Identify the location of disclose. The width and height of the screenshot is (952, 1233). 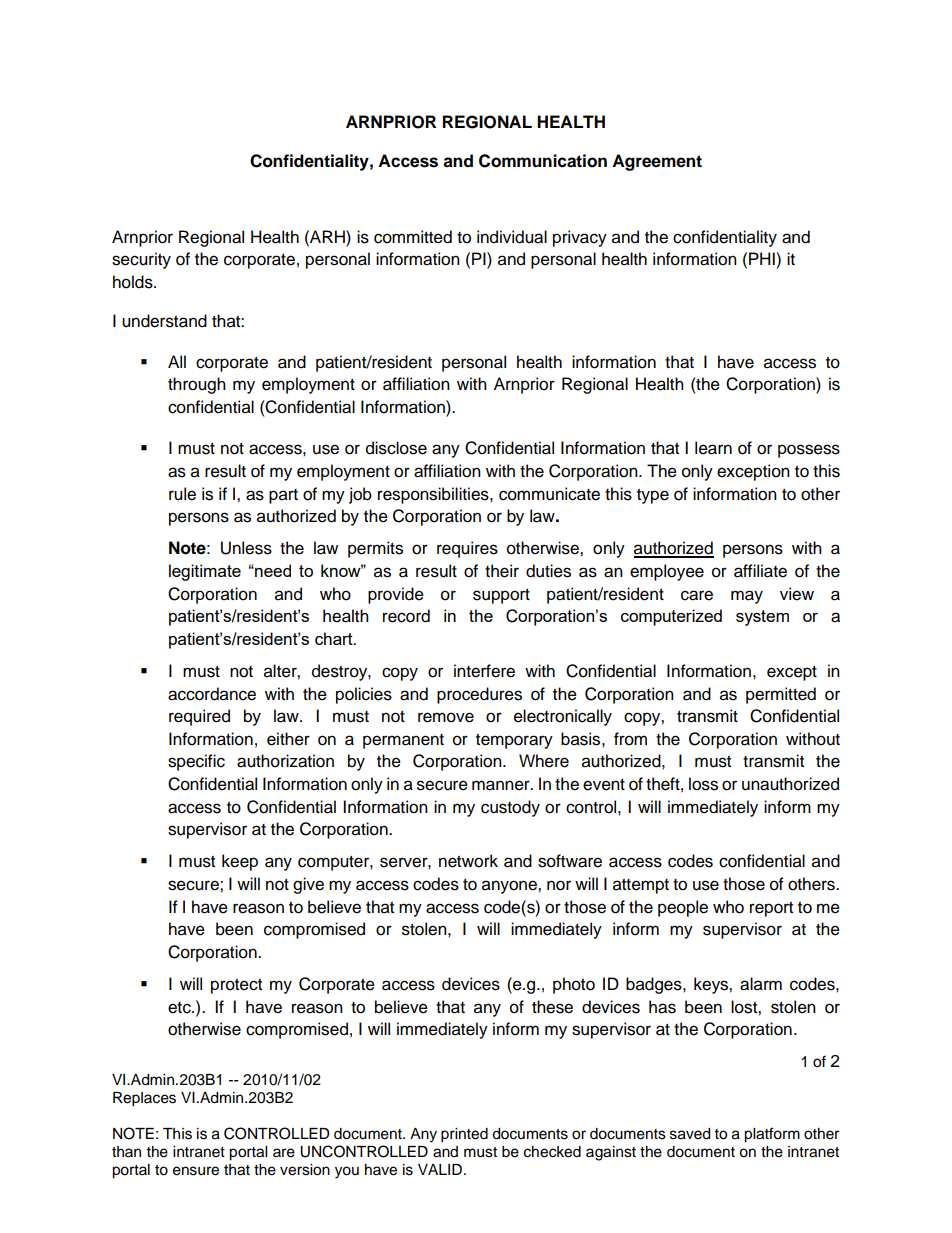
(396, 448).
